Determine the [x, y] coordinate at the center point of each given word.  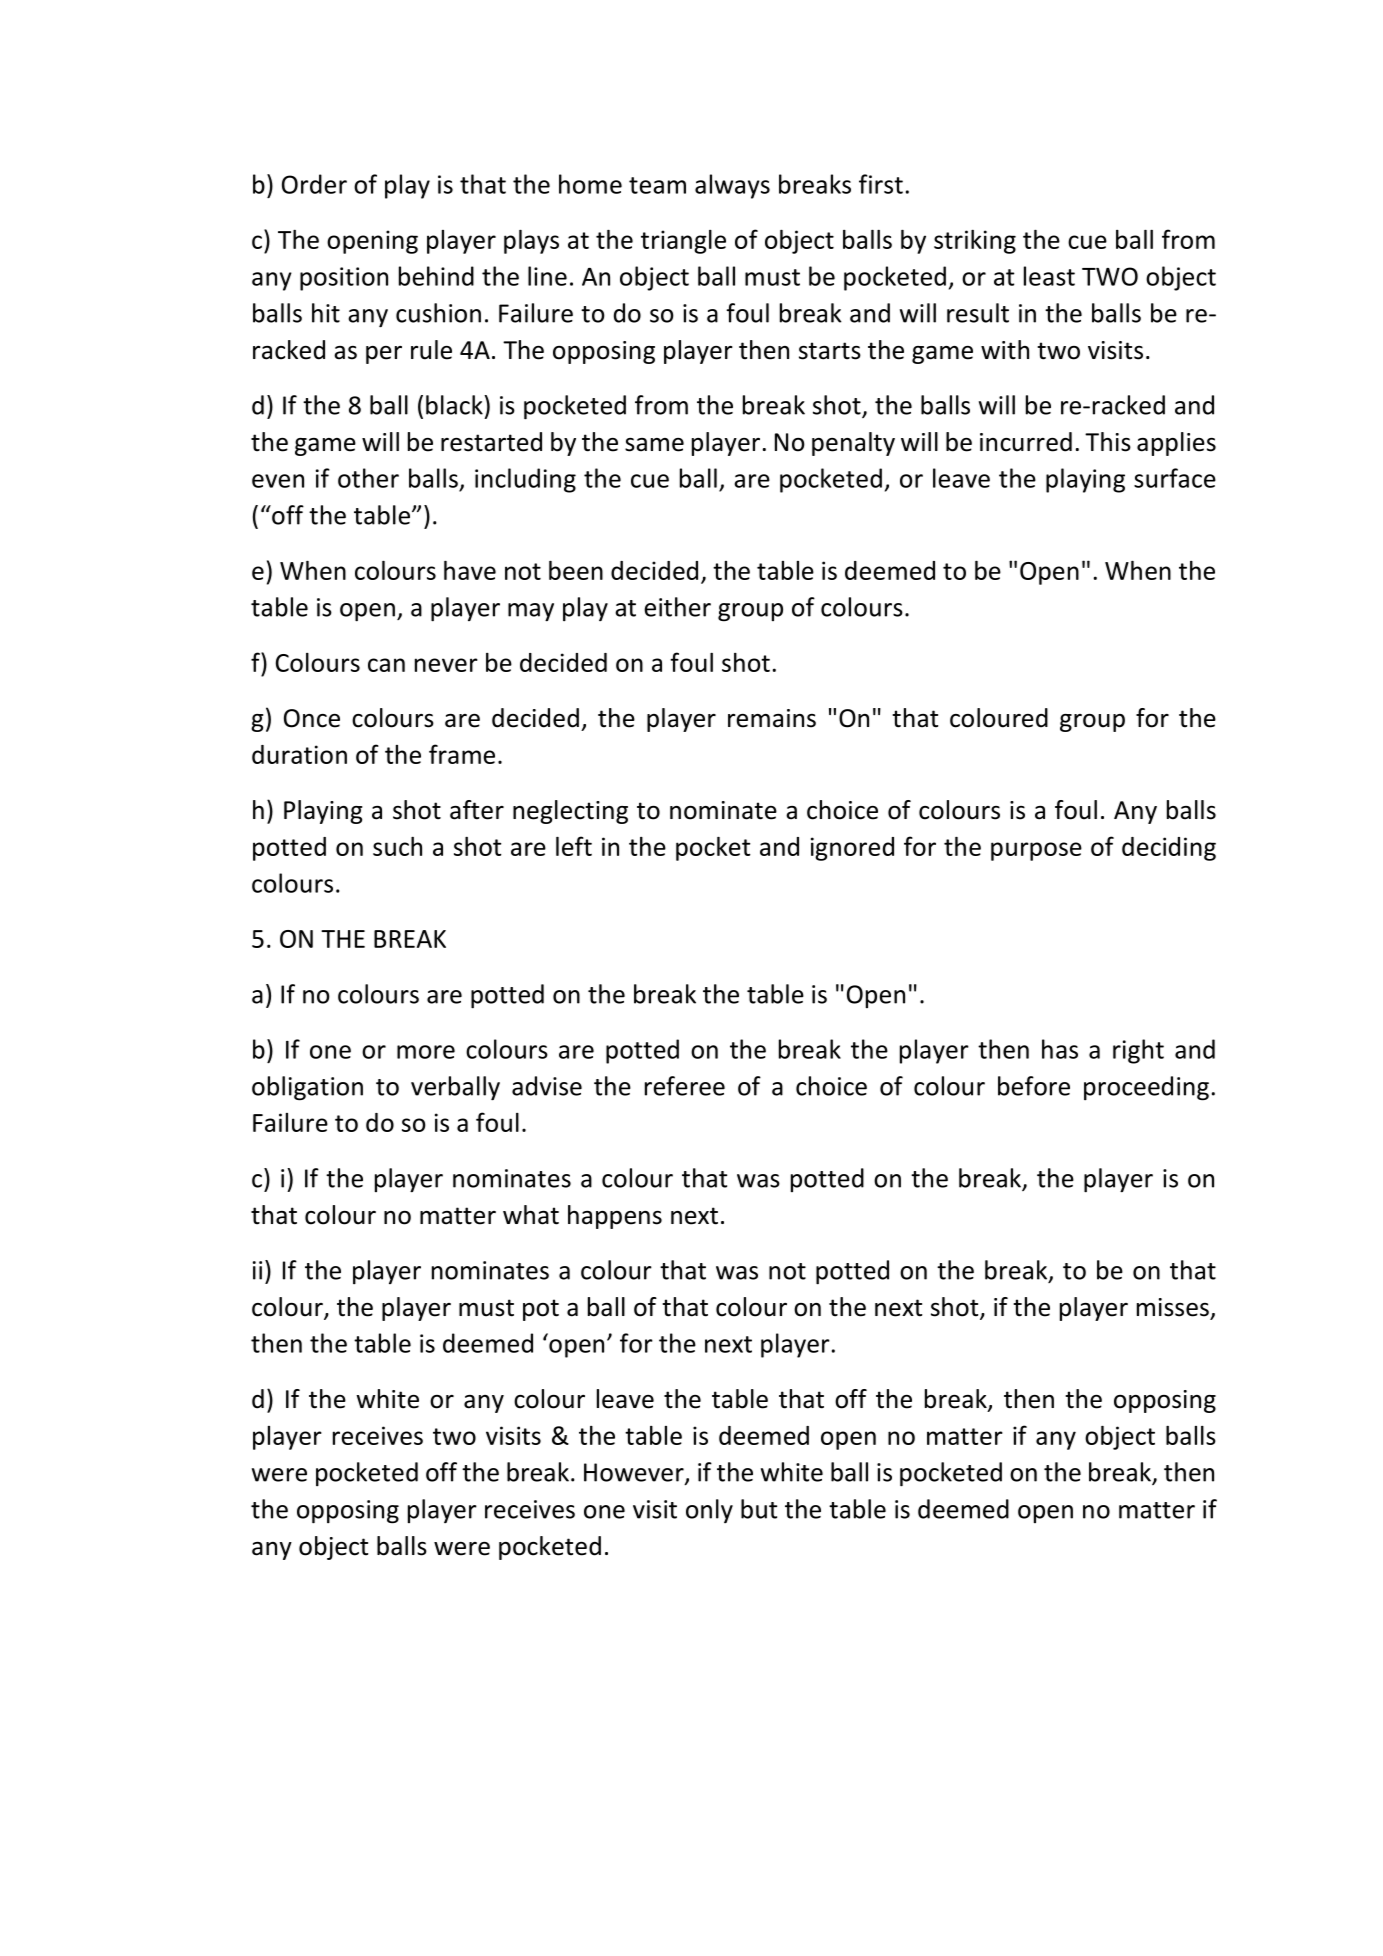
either [677, 607]
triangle [683, 242]
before [1034, 1086]
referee [685, 1086]
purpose [1036, 851]
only [709, 1511]
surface [1175, 478]
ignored [852, 849]
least [1049, 276]
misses [1173, 1307]
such [397, 846]
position [344, 279]
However [635, 1473]
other [368, 478]
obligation [307, 1088]
